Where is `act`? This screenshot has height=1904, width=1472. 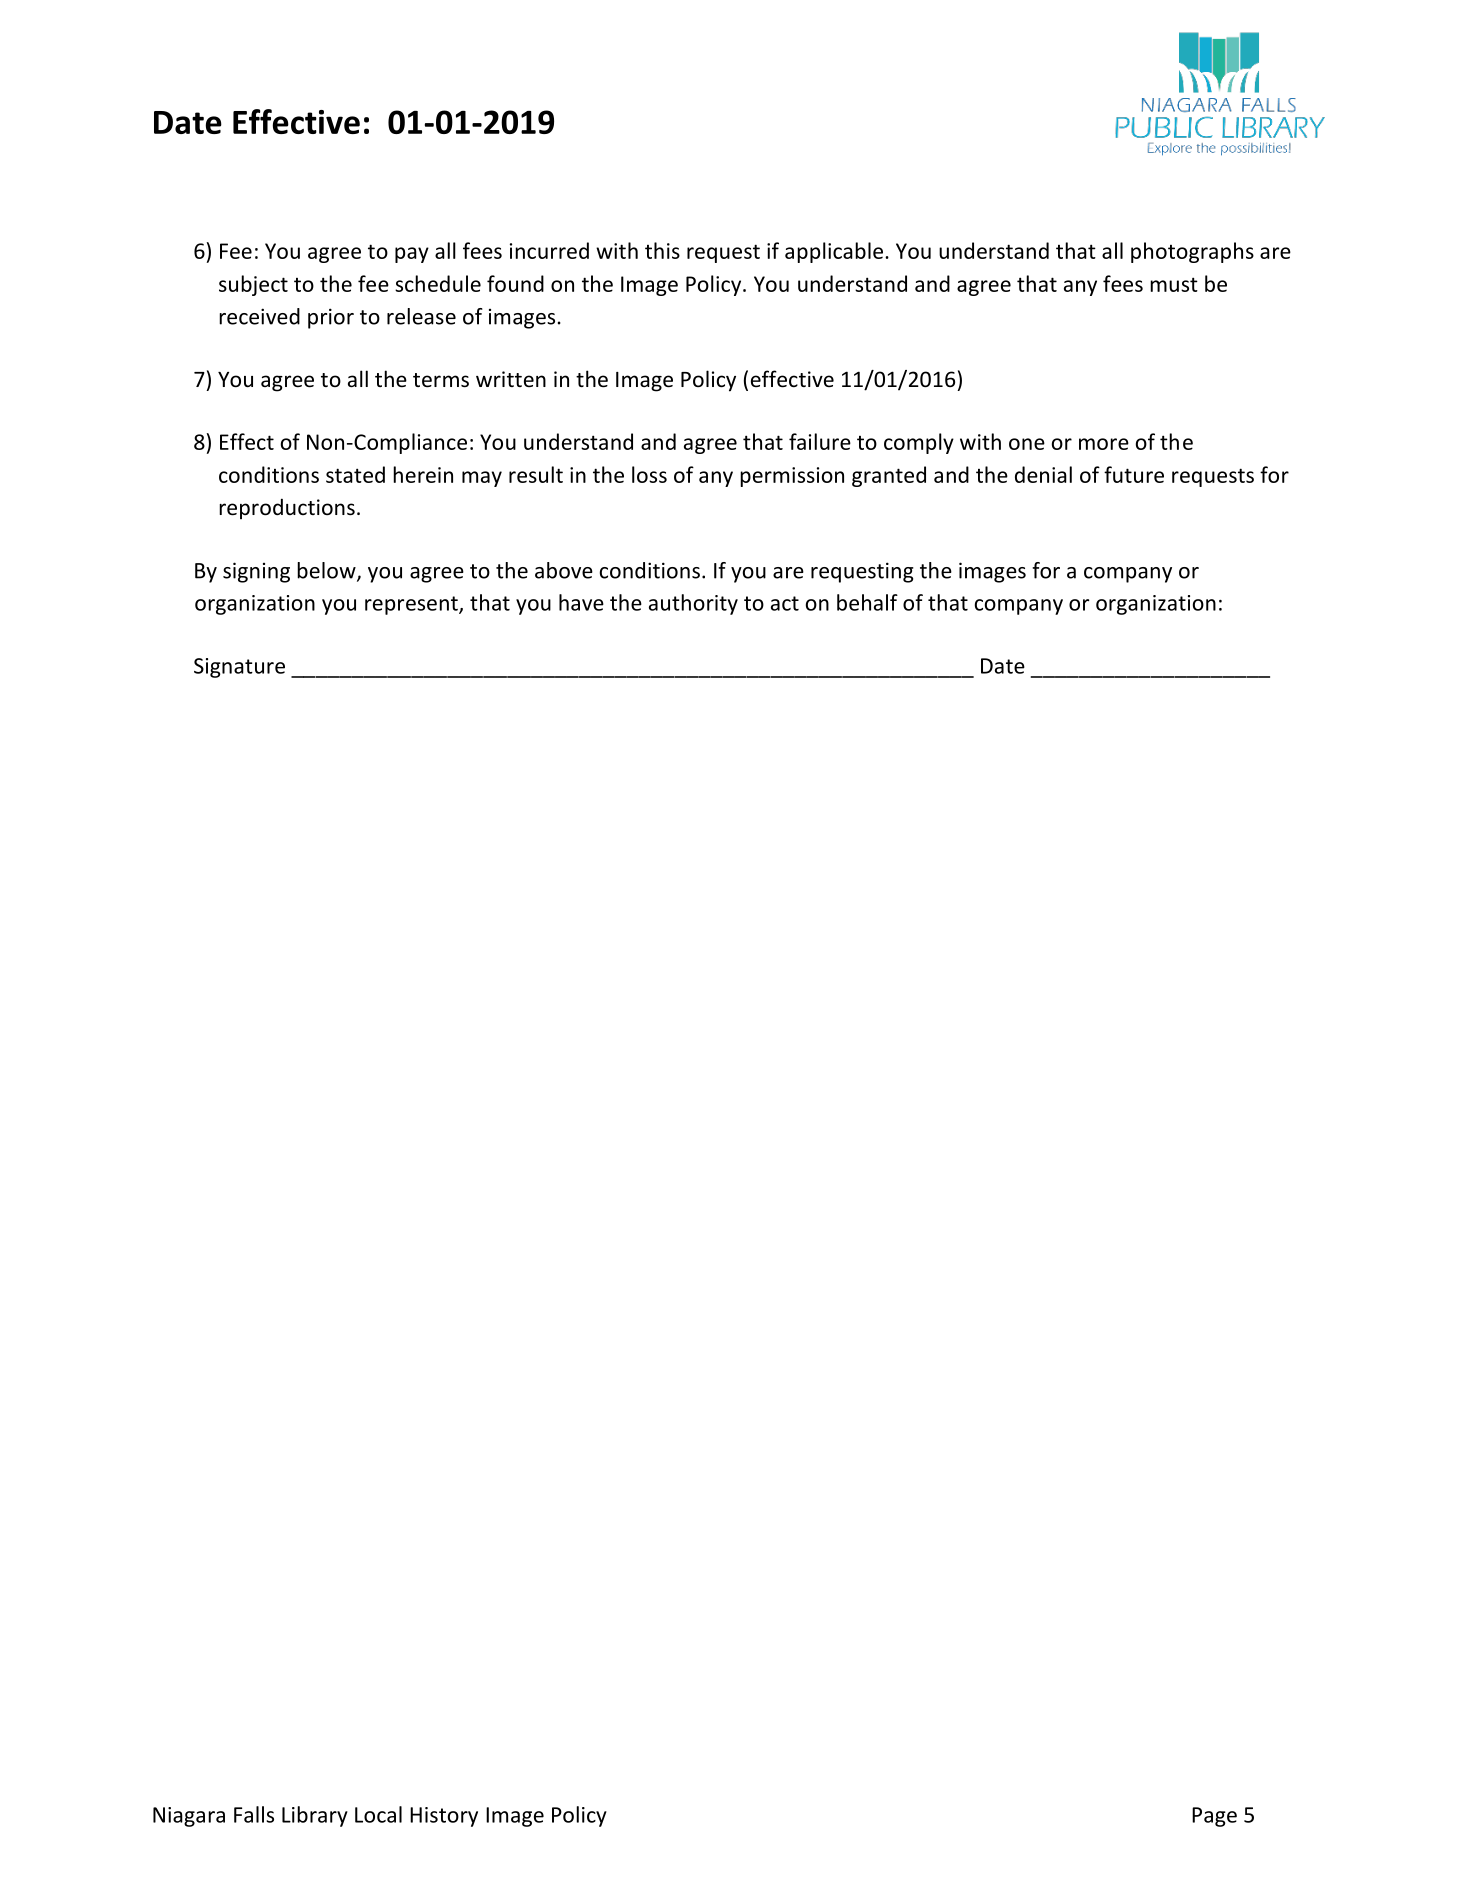
act is located at coordinates (785, 603).
